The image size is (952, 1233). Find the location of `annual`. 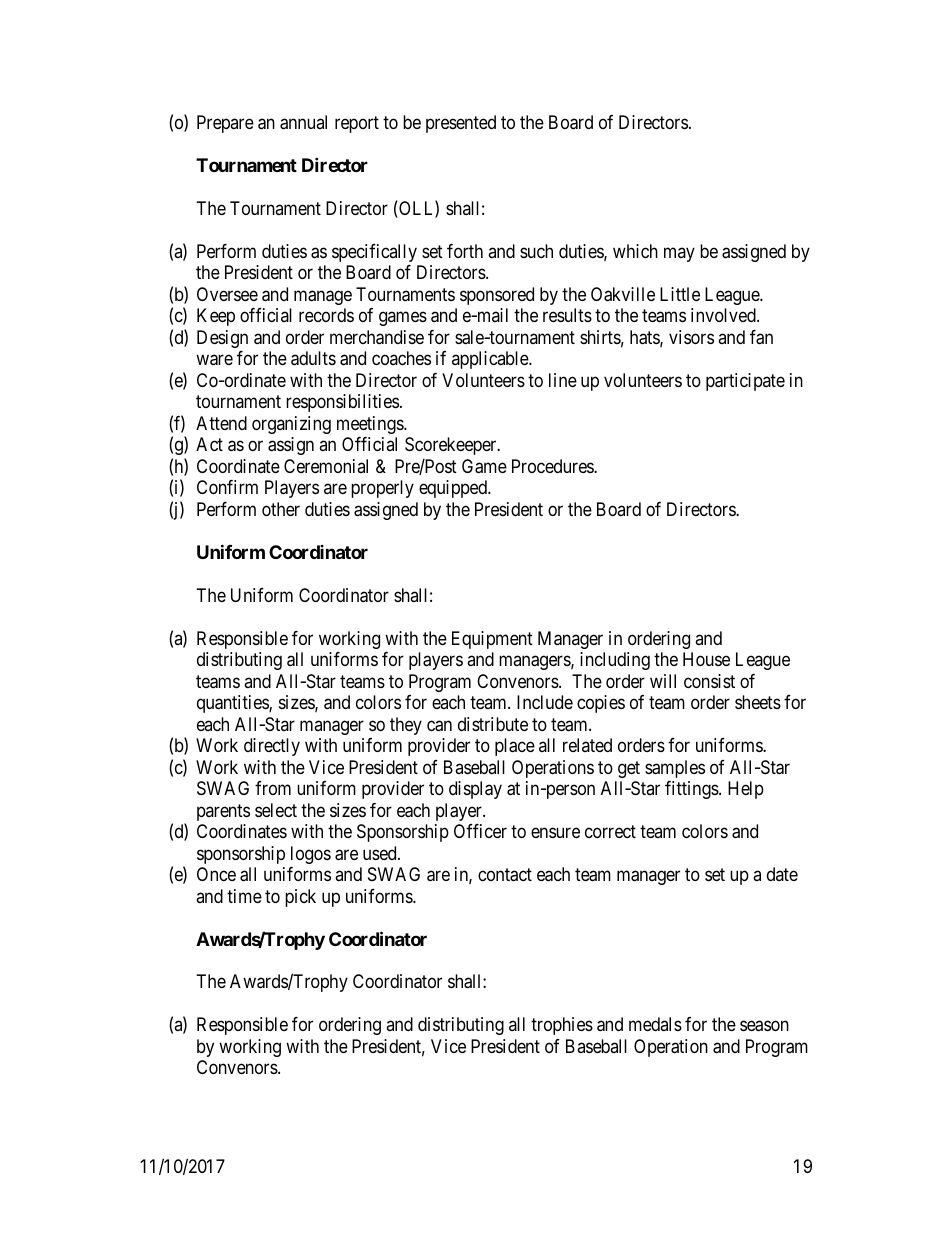

annual is located at coordinates (303, 122).
